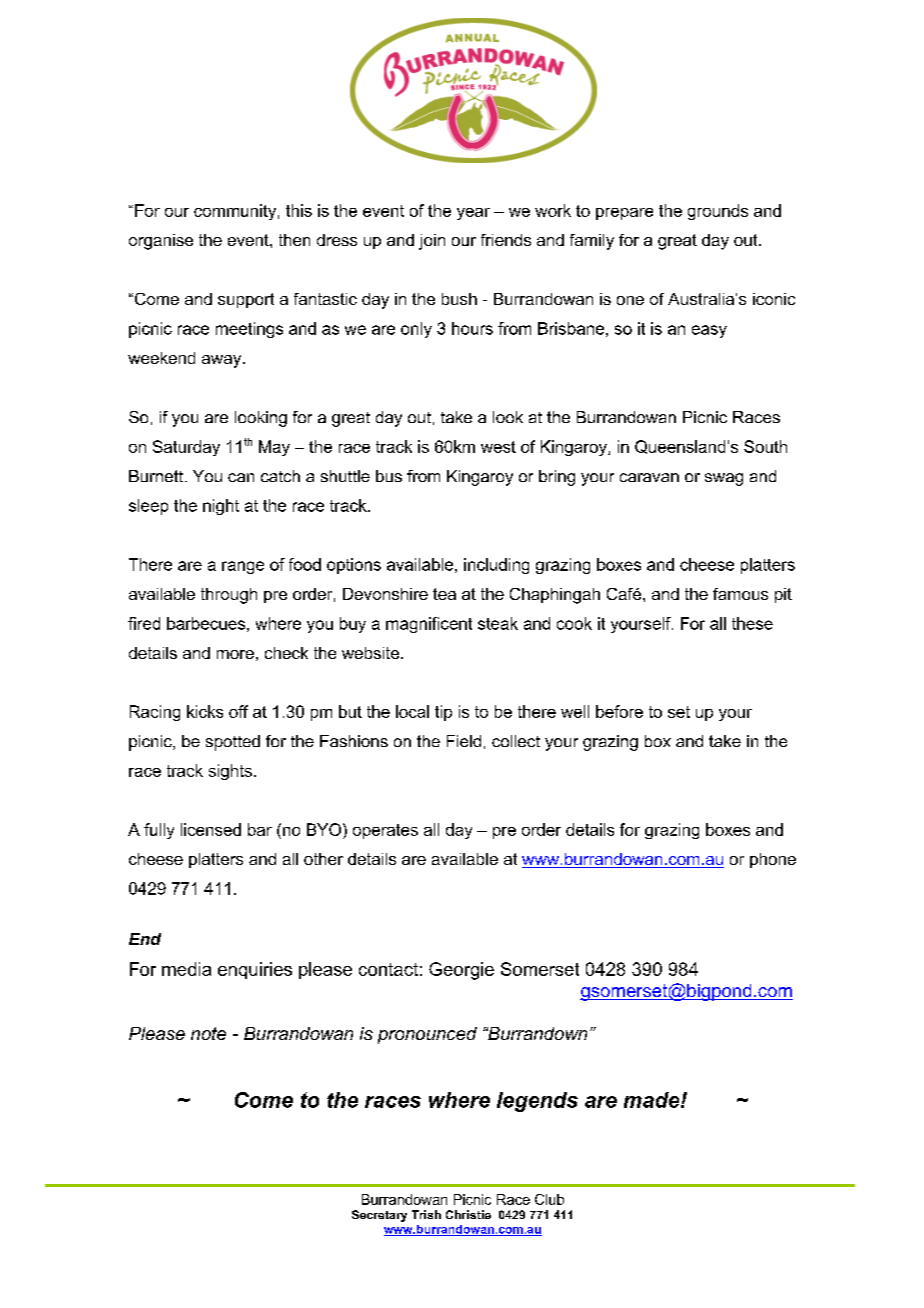 The image size is (924, 1308). Describe the element at coordinates (443, 713) in the screenshot. I see `tip` at that location.
